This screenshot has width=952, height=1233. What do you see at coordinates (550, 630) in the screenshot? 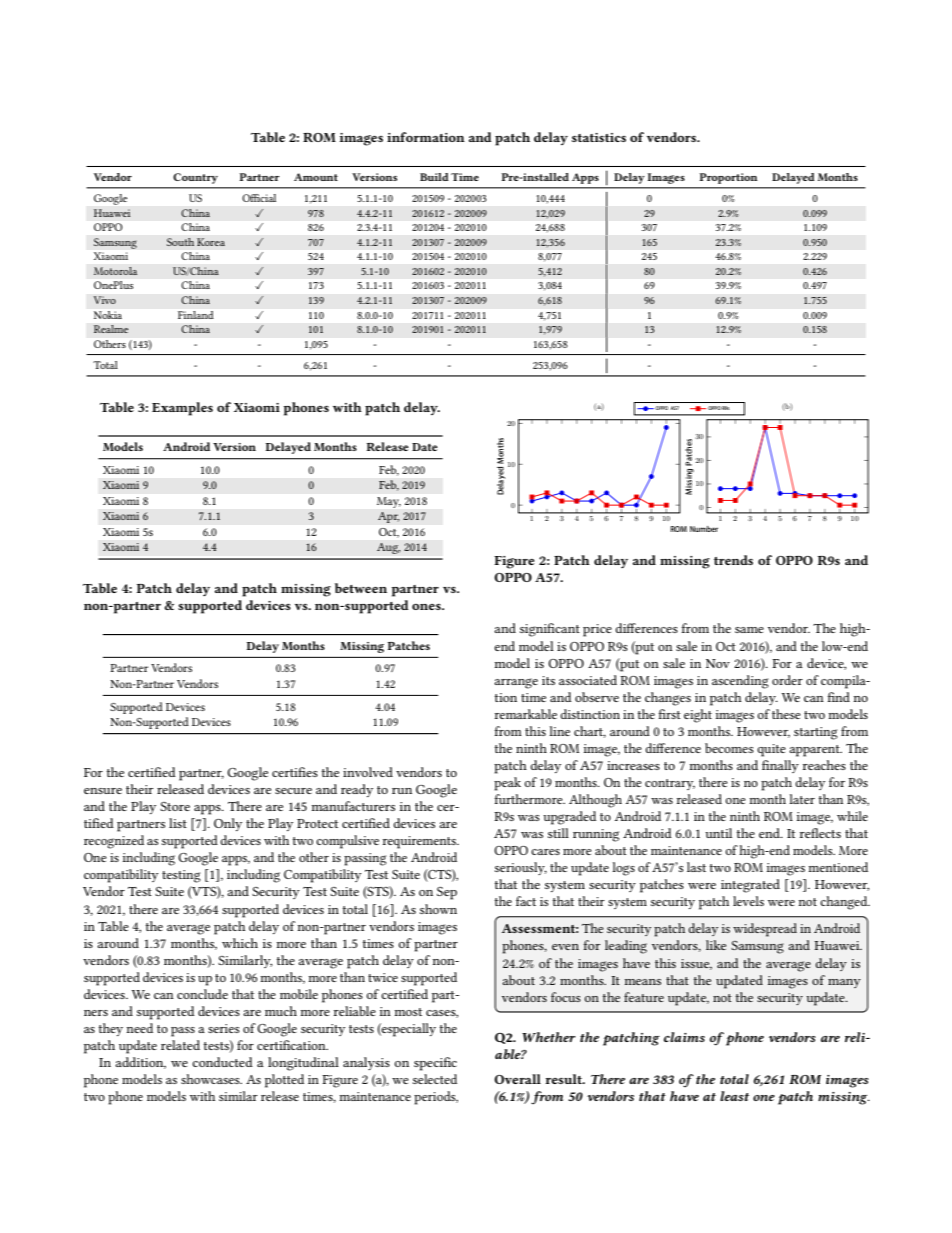
I see `significant` at bounding box center [550, 630].
